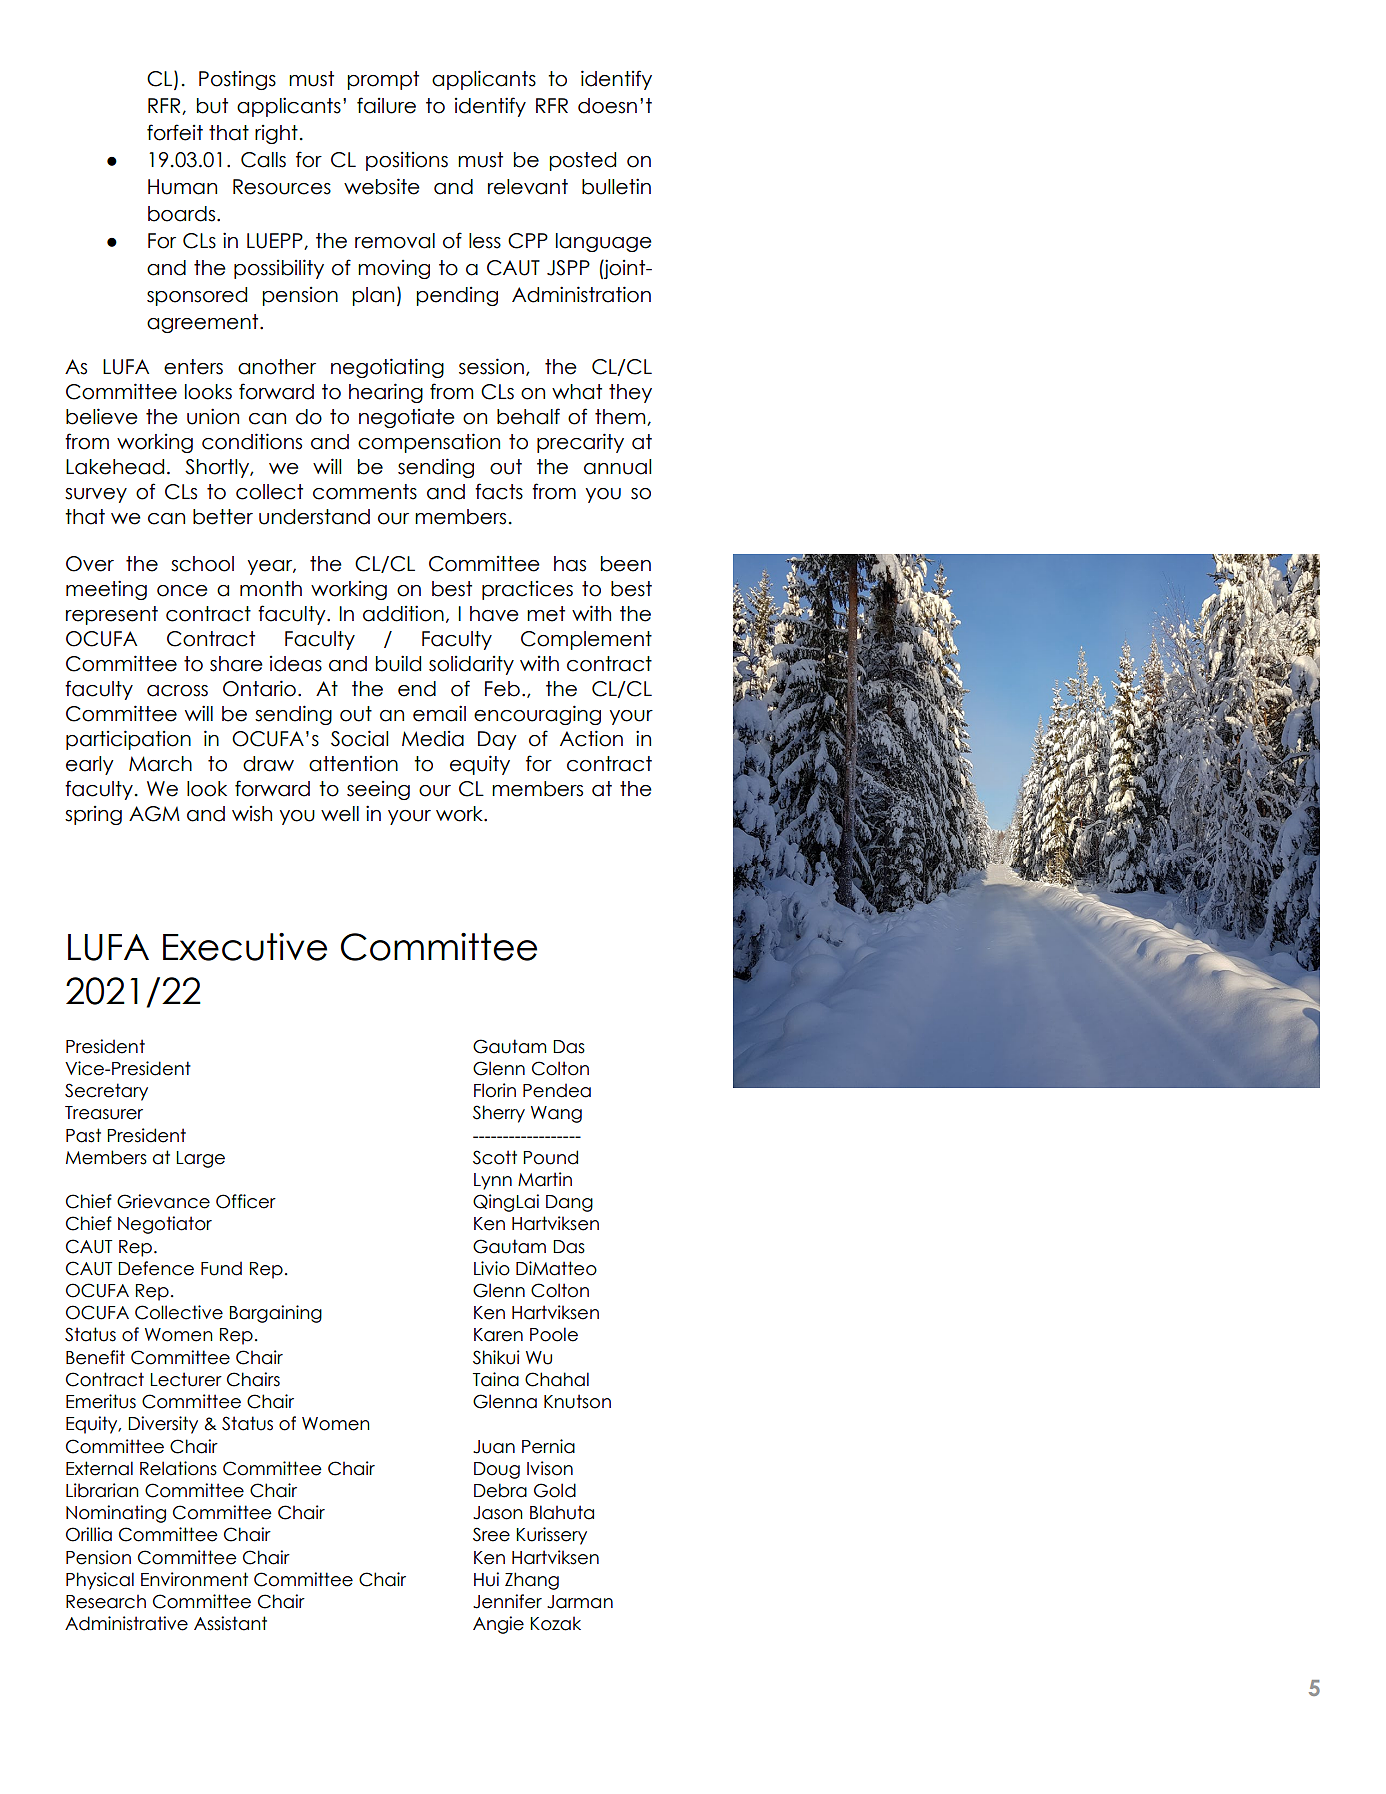  Describe the element at coordinates (403, 613) in the screenshot. I see `addition` at that location.
